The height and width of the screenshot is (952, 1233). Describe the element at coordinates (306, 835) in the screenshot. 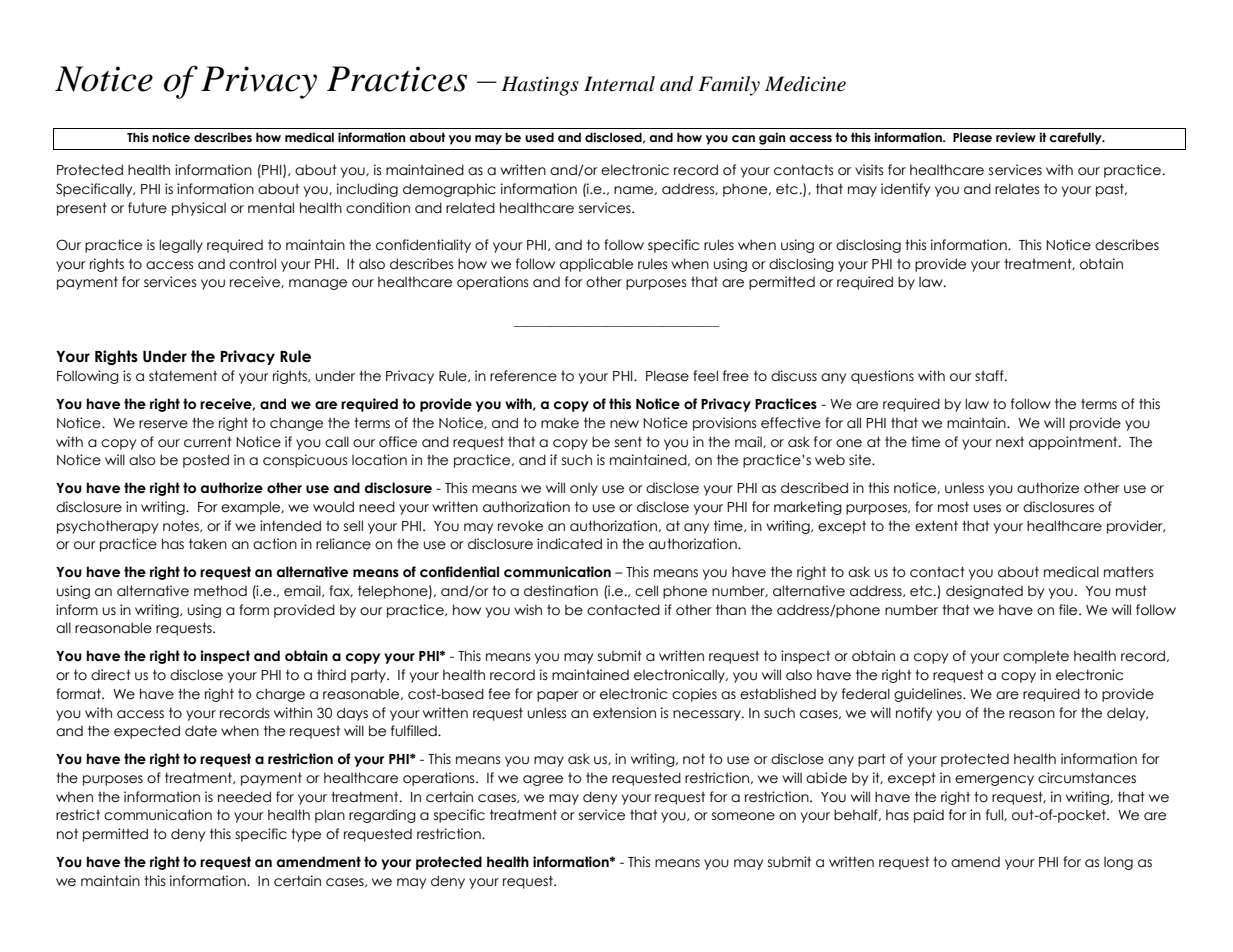

I see `type` at that location.
